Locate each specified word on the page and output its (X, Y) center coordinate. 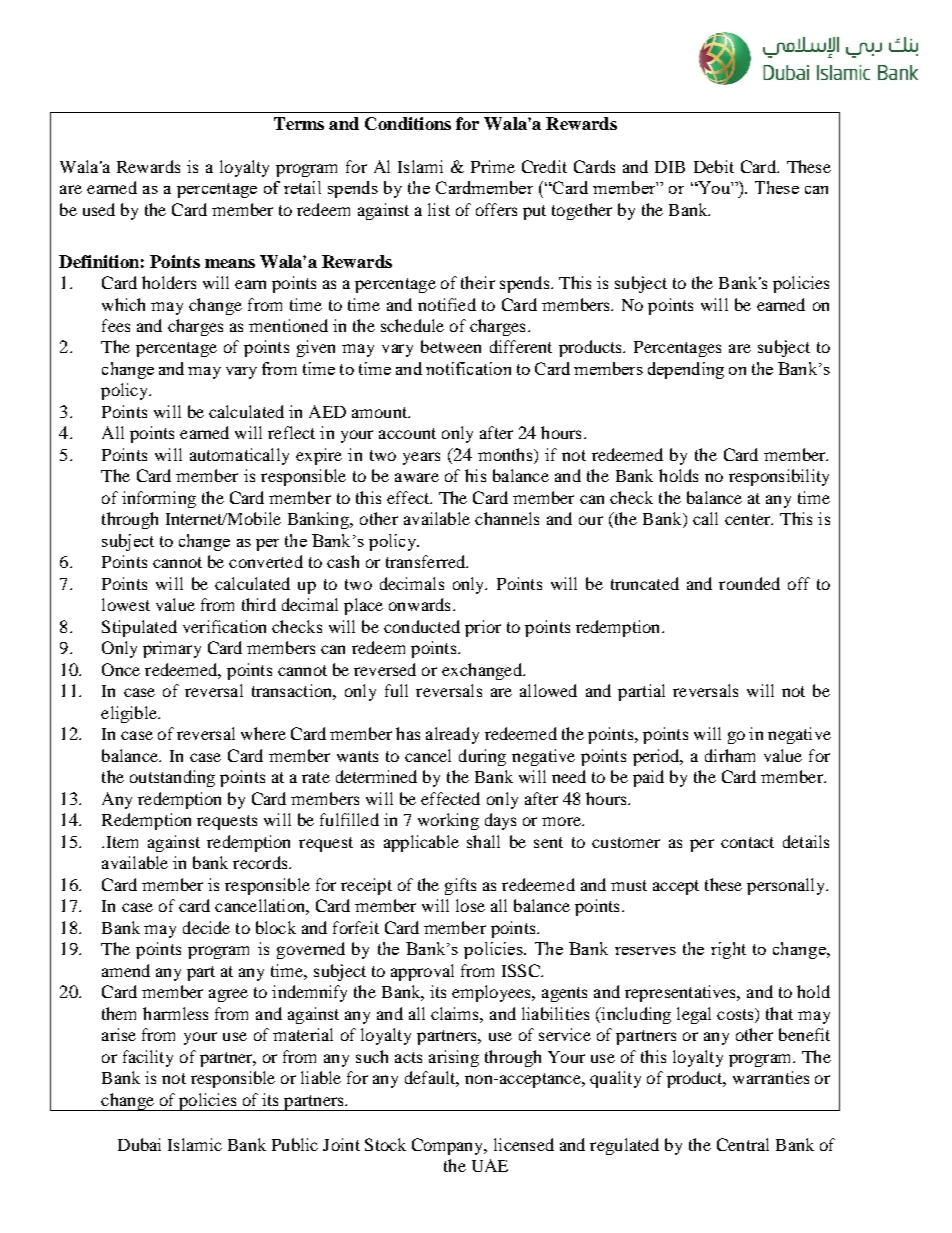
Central (743, 1144)
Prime (493, 166)
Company (449, 1146)
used (99, 209)
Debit (714, 166)
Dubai (139, 1144)
